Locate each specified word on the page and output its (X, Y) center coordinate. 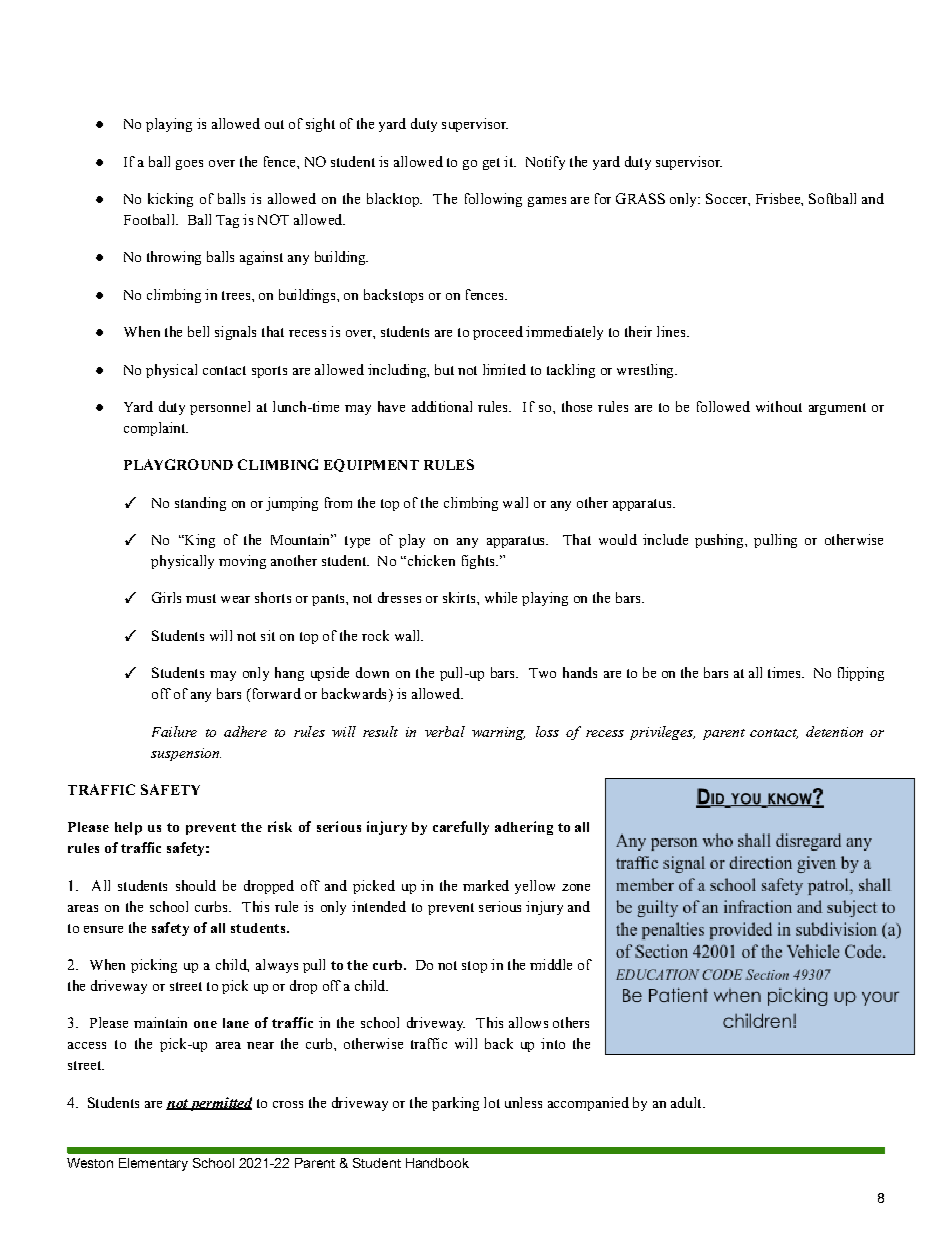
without (779, 406)
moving (242, 562)
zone (576, 887)
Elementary (153, 1164)
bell (198, 331)
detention (834, 731)
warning (498, 733)
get (491, 164)
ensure (103, 929)
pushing (720, 541)
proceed (498, 333)
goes (189, 165)
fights (479, 562)
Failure (174, 731)
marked (486, 885)
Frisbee (779, 198)
